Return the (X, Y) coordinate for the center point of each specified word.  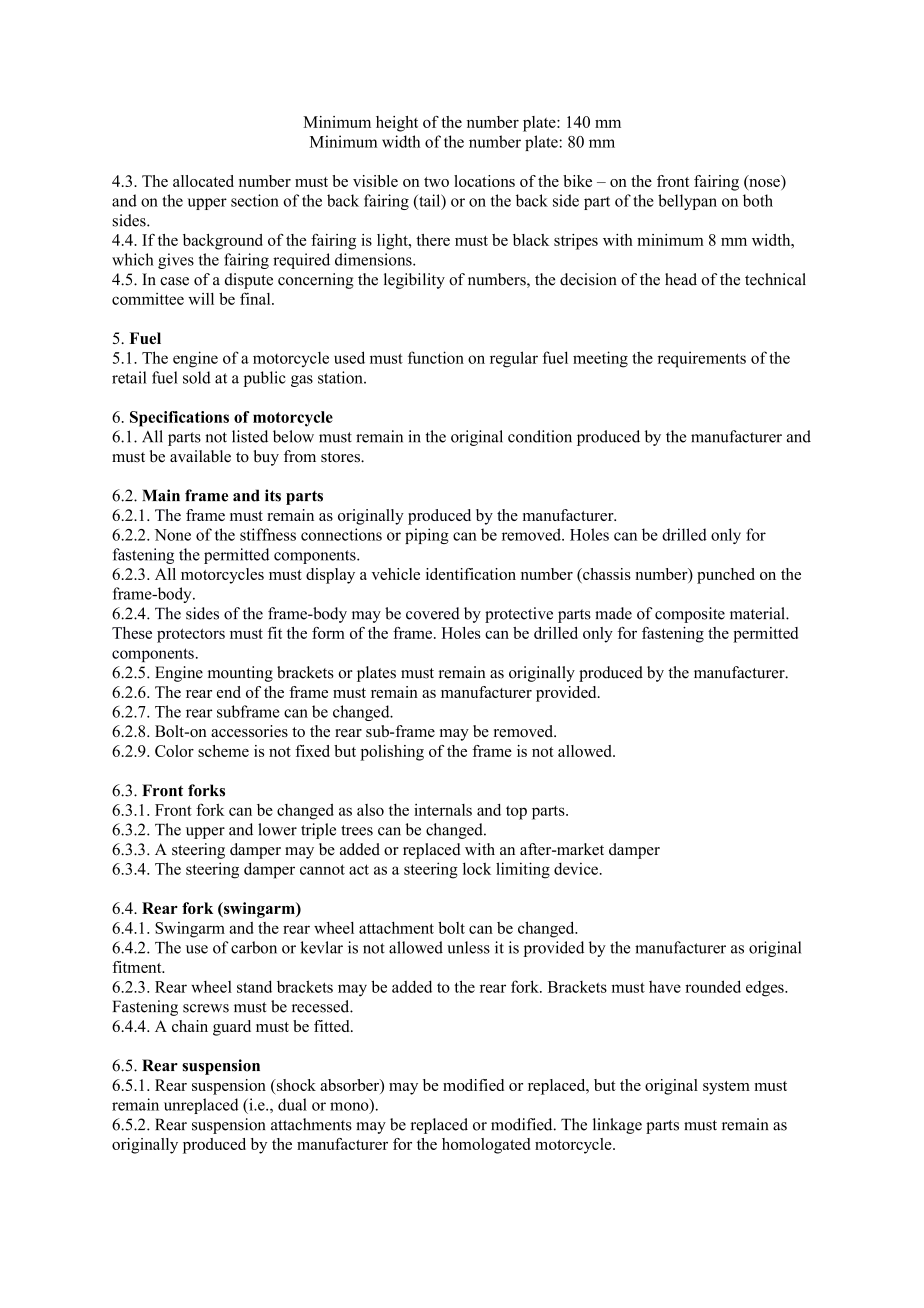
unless (468, 947)
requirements (701, 359)
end (229, 692)
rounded (713, 986)
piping (427, 536)
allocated (203, 181)
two (436, 182)
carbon (254, 947)
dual (292, 1104)
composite (690, 615)
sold (197, 377)
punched (726, 576)
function (436, 357)
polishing (392, 753)
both (758, 200)
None (172, 535)
